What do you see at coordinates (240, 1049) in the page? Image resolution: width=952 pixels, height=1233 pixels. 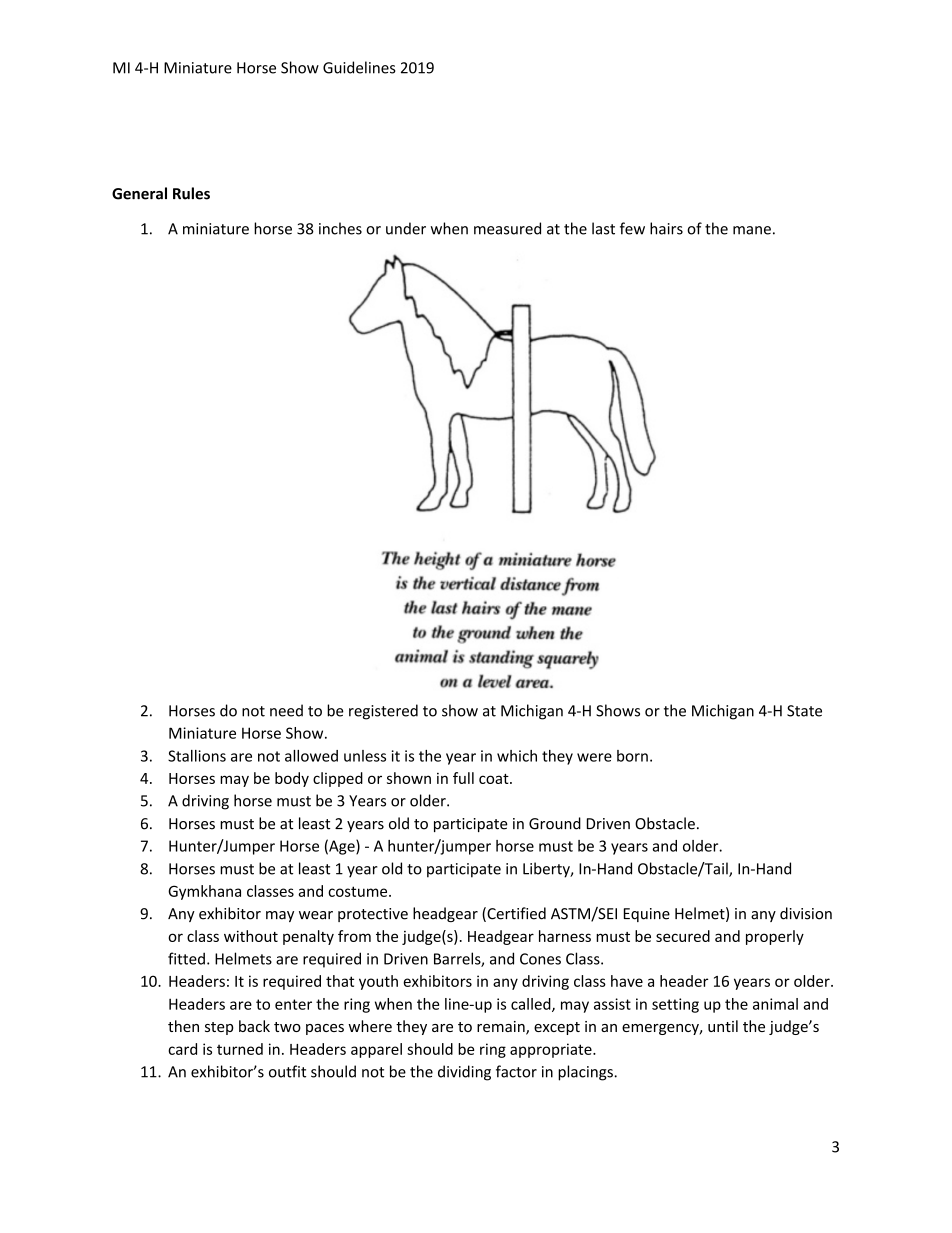 I see `turned` at bounding box center [240, 1049].
